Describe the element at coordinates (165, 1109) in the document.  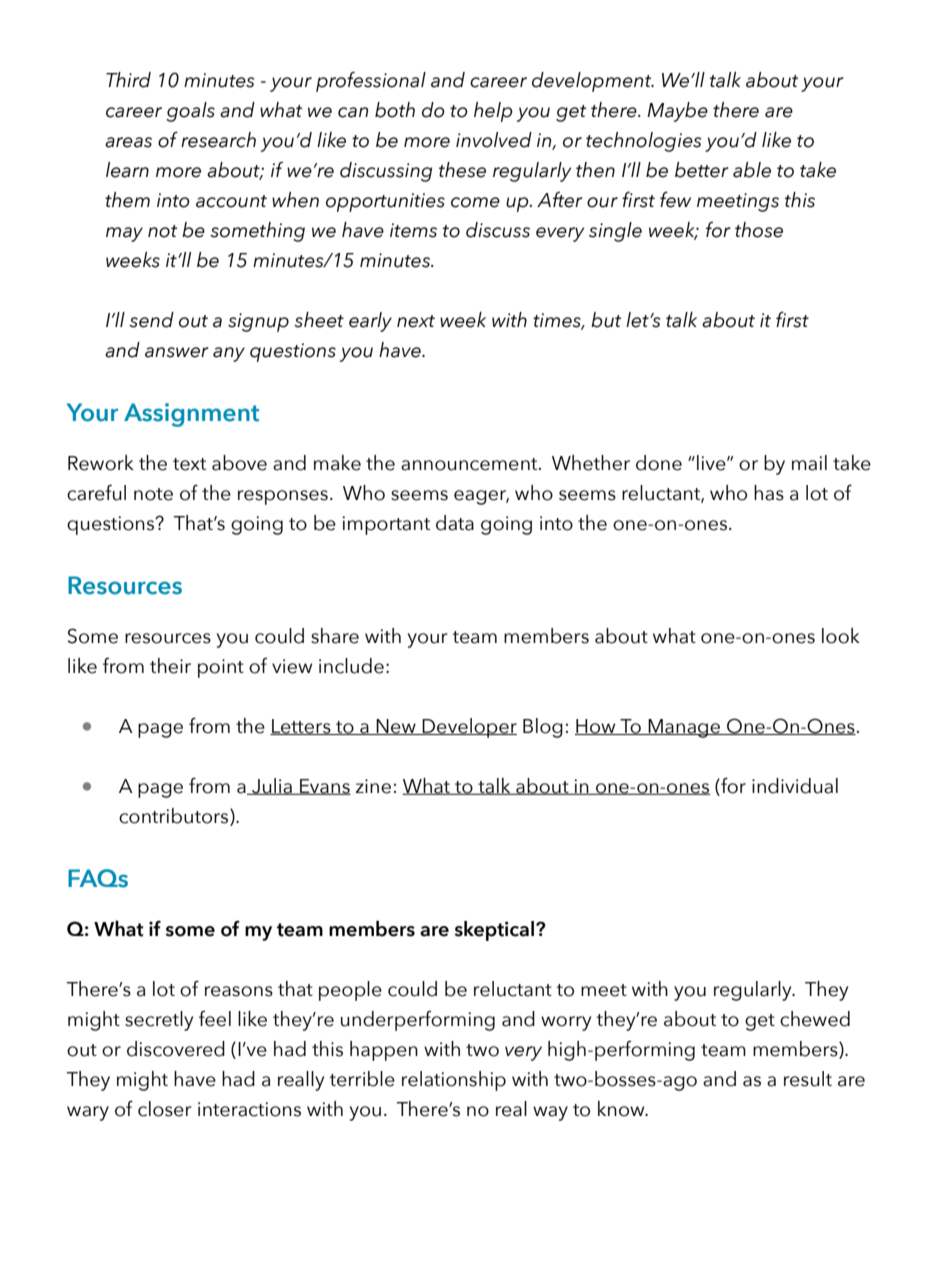
I see `closer` at that location.
